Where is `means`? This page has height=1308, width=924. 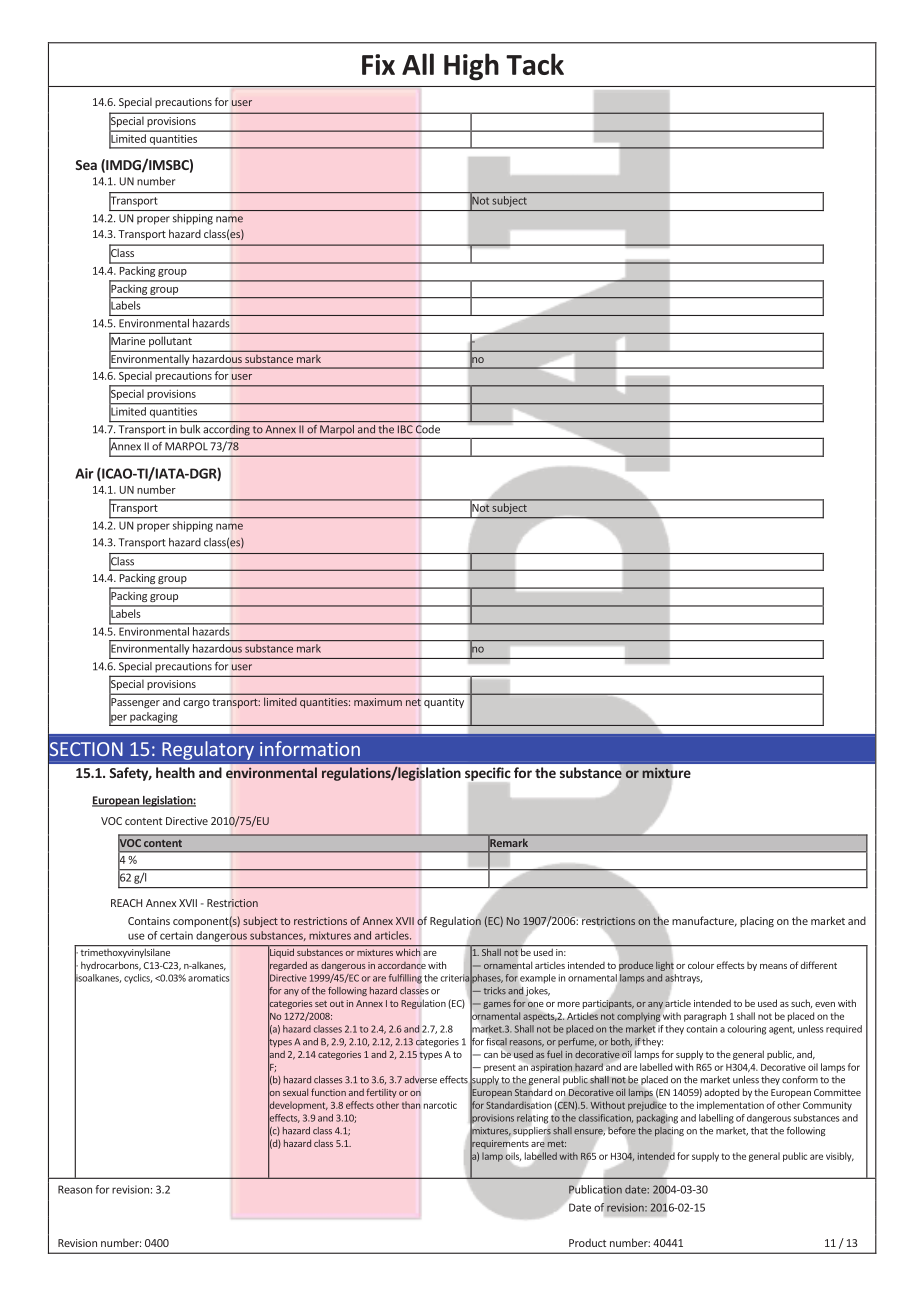
means is located at coordinates (773, 966).
